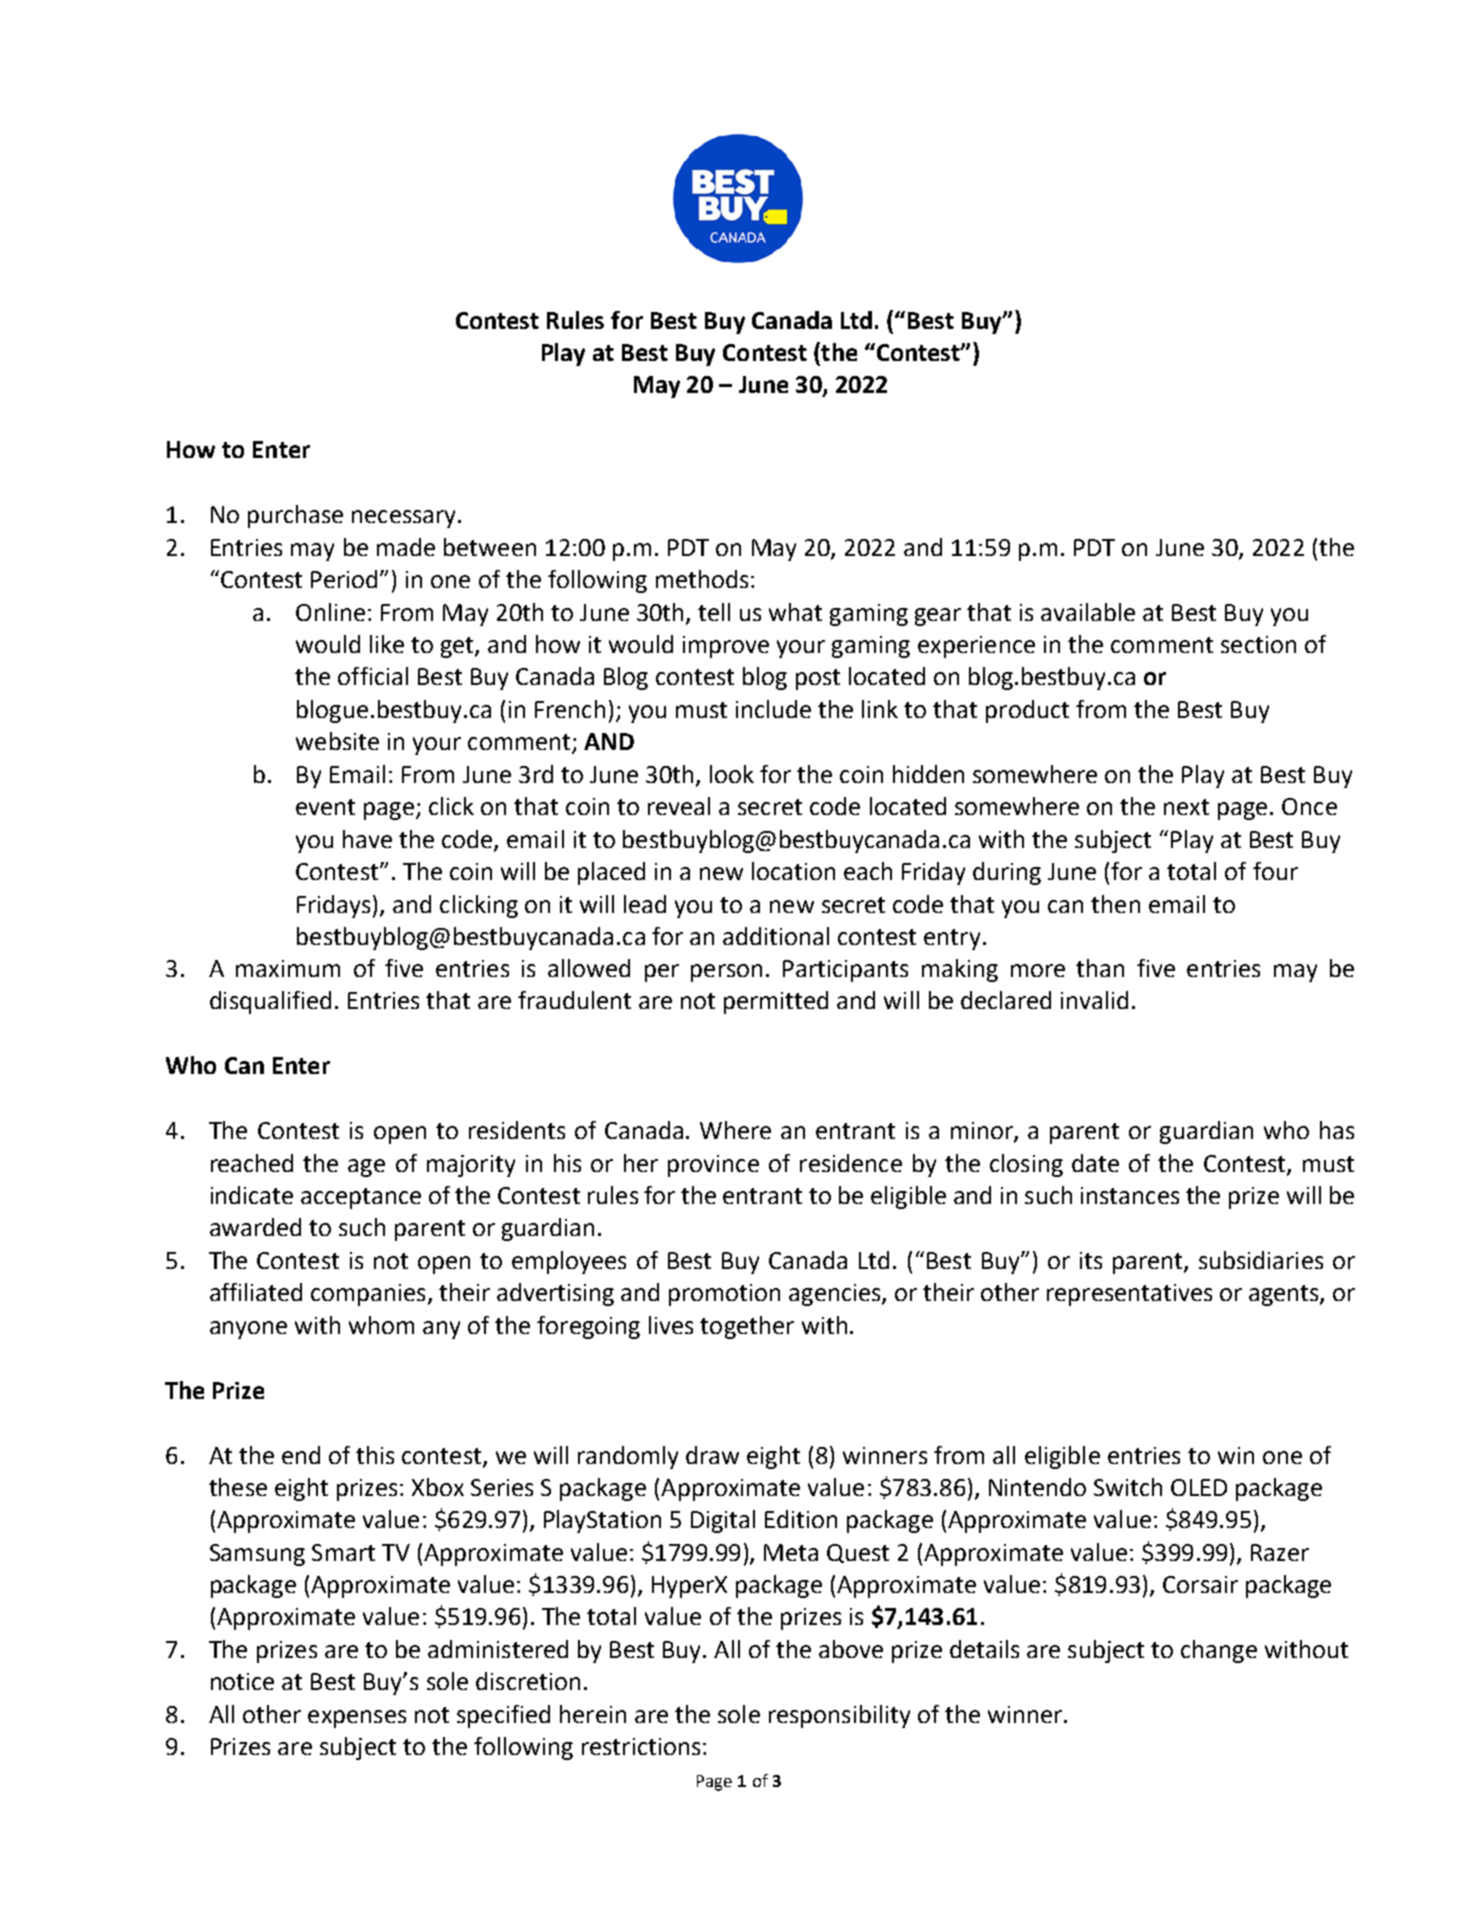 This screenshot has width=1477, height=1912. Describe the element at coordinates (1088, 612) in the screenshot. I see `available` at that location.
